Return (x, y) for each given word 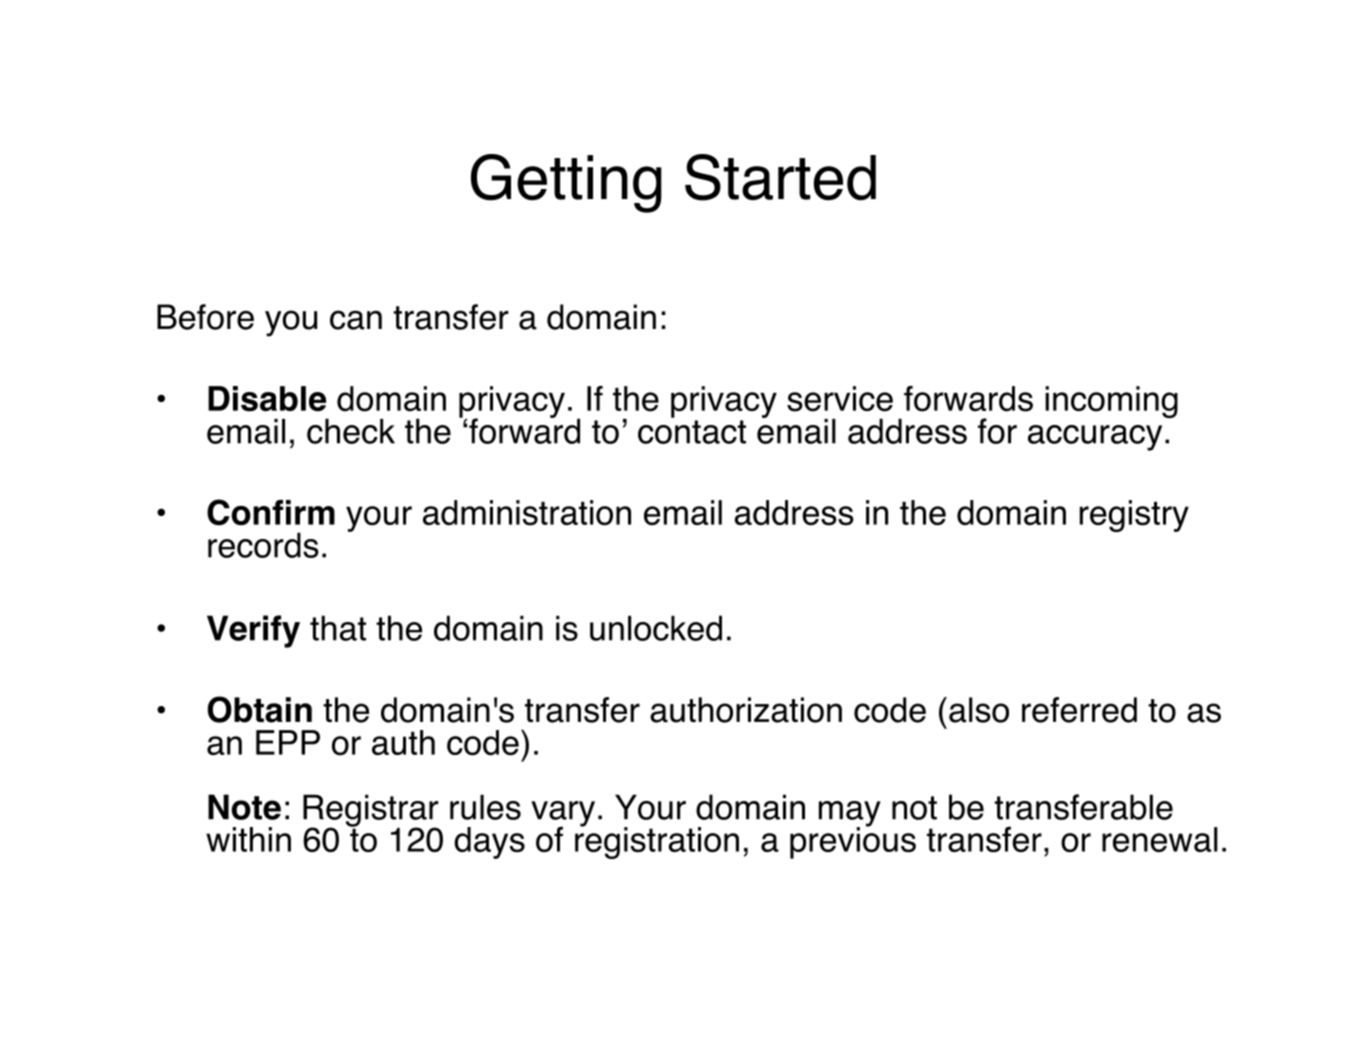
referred (1079, 710)
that (338, 628)
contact (692, 432)
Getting (566, 183)
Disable (267, 399)
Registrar (371, 811)
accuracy (1095, 438)
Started (780, 177)
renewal (1160, 839)
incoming (1111, 402)
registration (657, 842)
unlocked (656, 628)
